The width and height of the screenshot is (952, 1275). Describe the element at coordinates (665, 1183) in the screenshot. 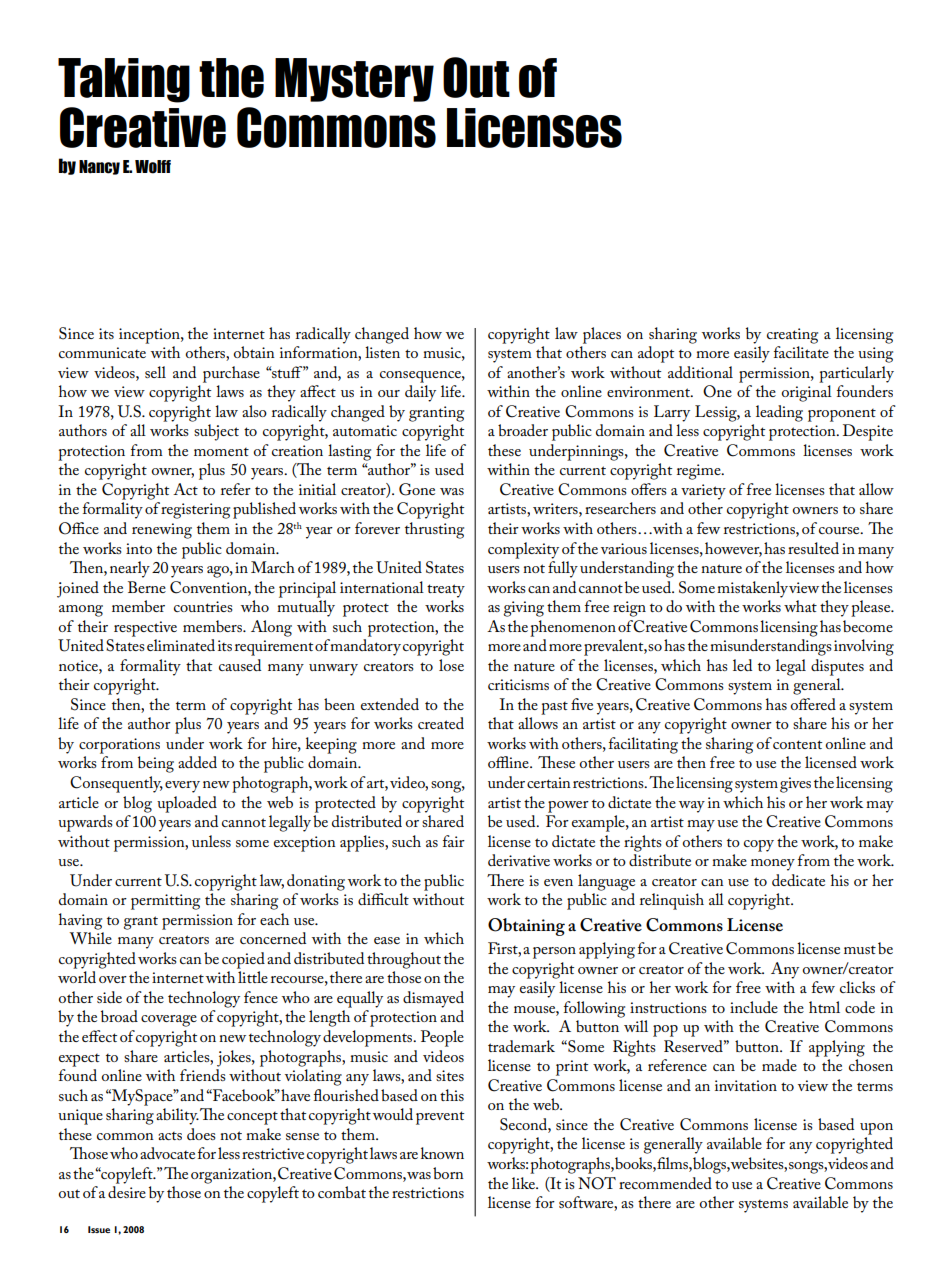

I see `recommended` at that location.
